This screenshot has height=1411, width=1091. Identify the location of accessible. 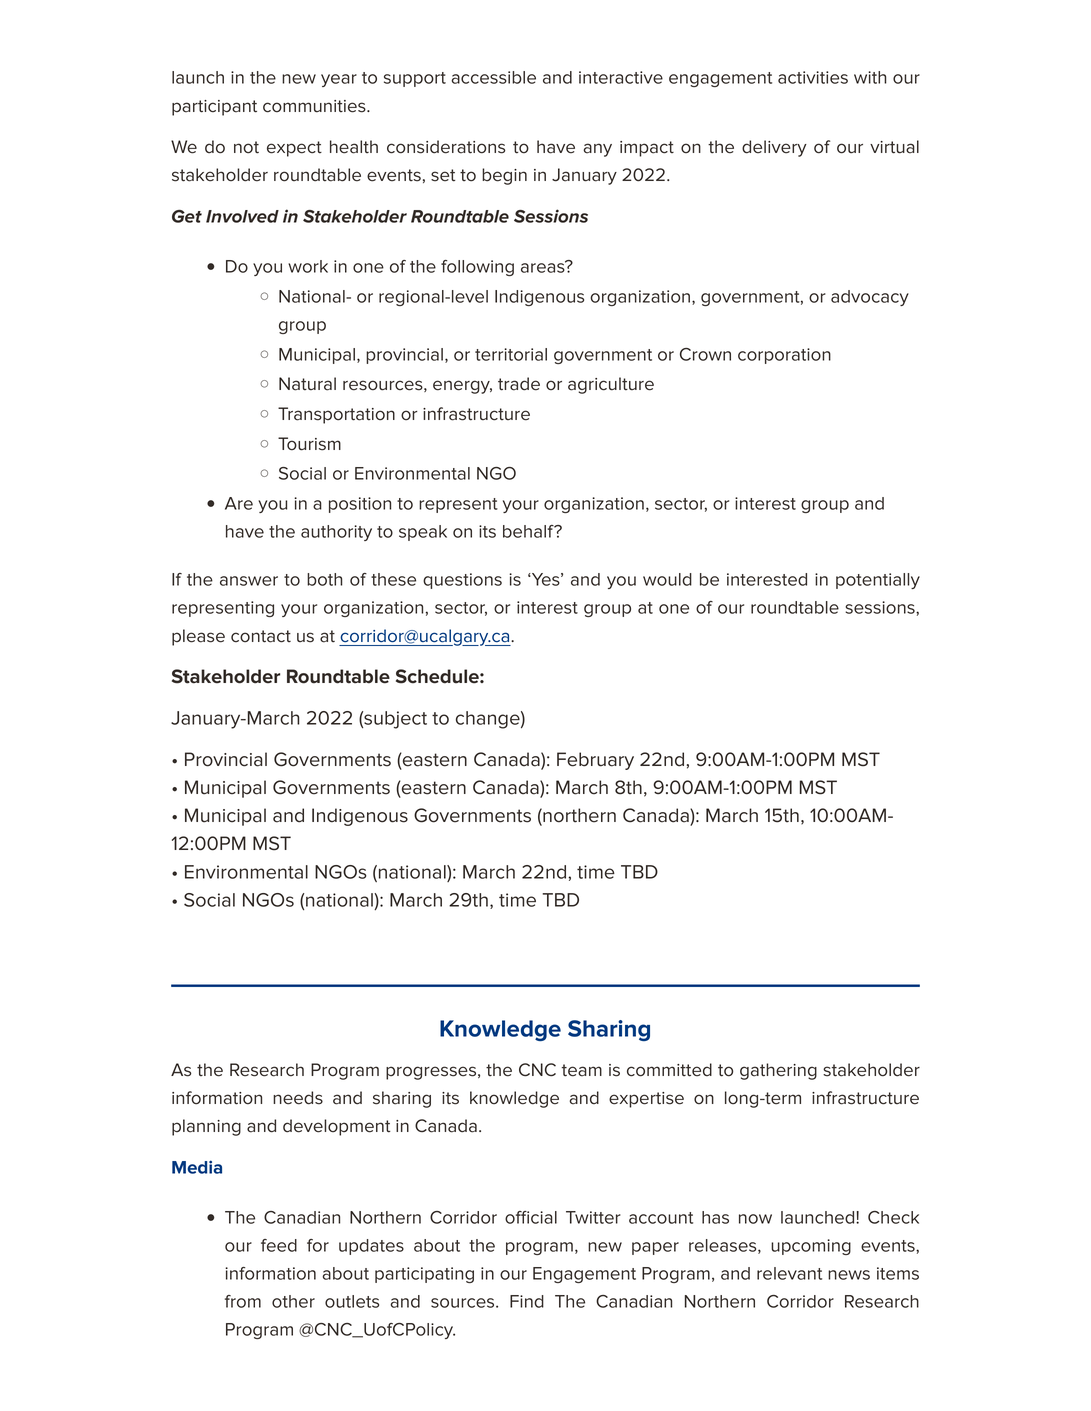
(493, 77).
